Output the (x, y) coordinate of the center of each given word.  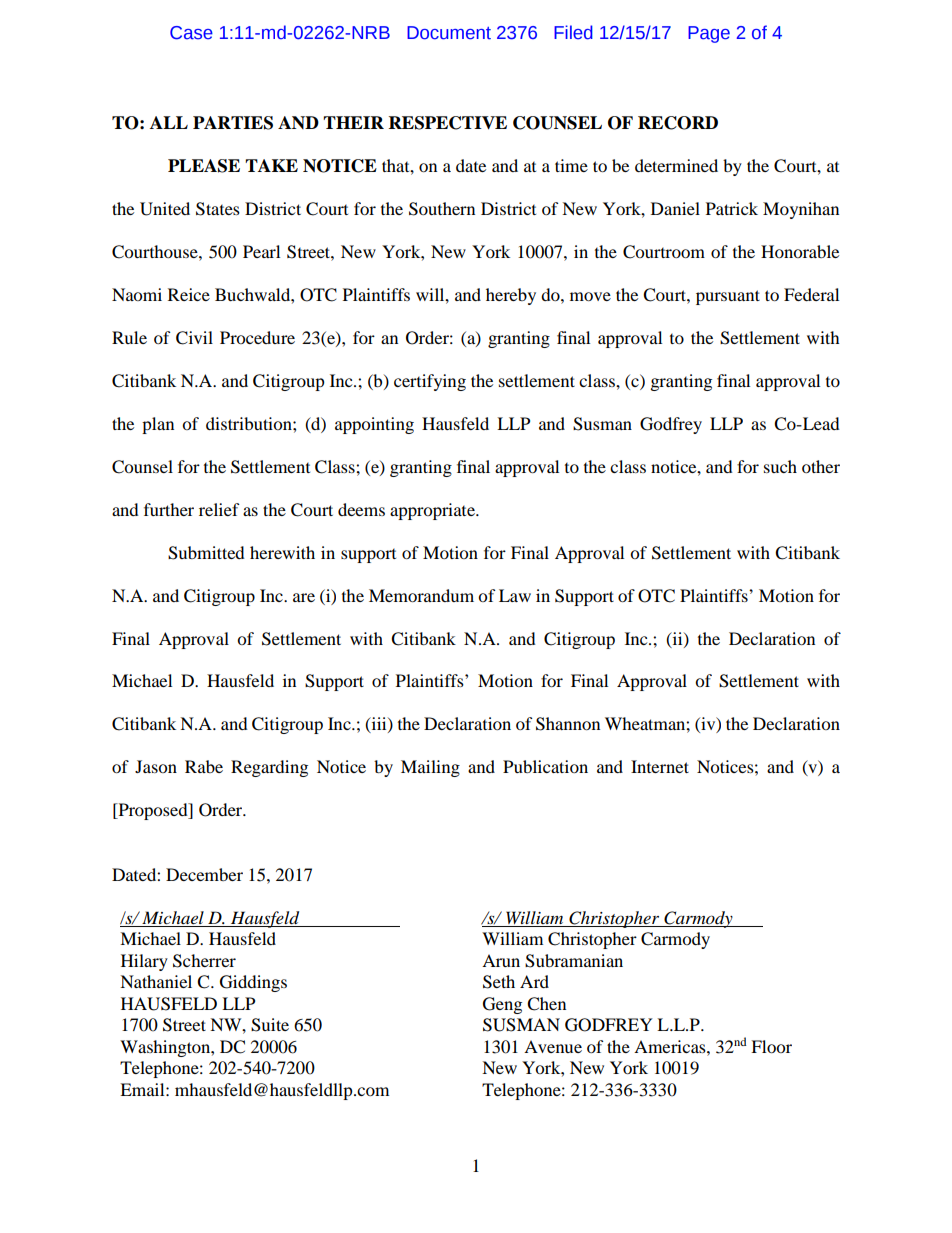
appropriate (433, 511)
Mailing (430, 768)
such (780, 466)
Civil (194, 338)
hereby (511, 296)
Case (191, 33)
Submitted (206, 553)
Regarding (269, 768)
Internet (660, 766)
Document (449, 33)
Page (709, 34)
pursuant (728, 297)
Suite (270, 1025)
